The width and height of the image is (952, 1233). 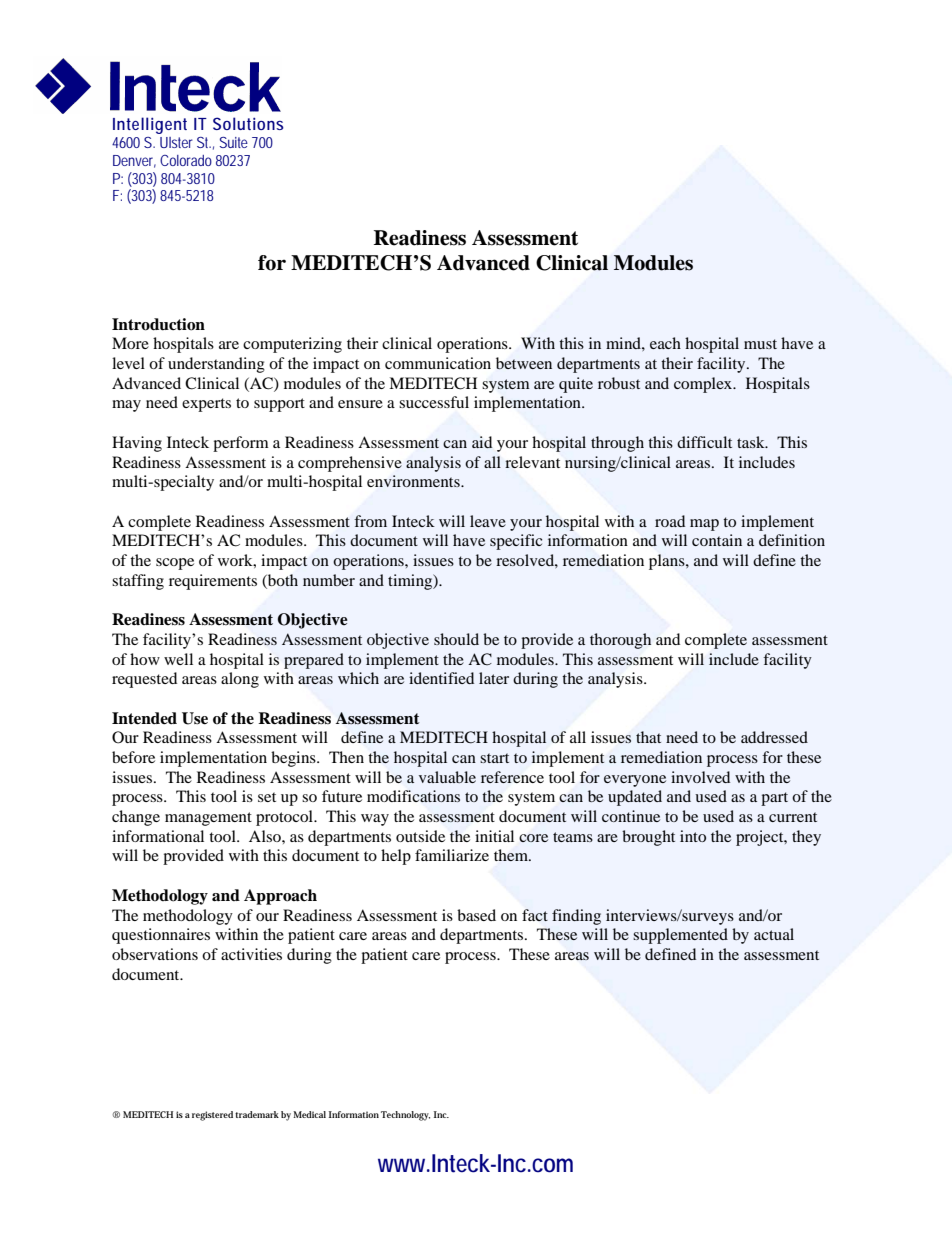 I want to click on must, so click(x=760, y=344).
